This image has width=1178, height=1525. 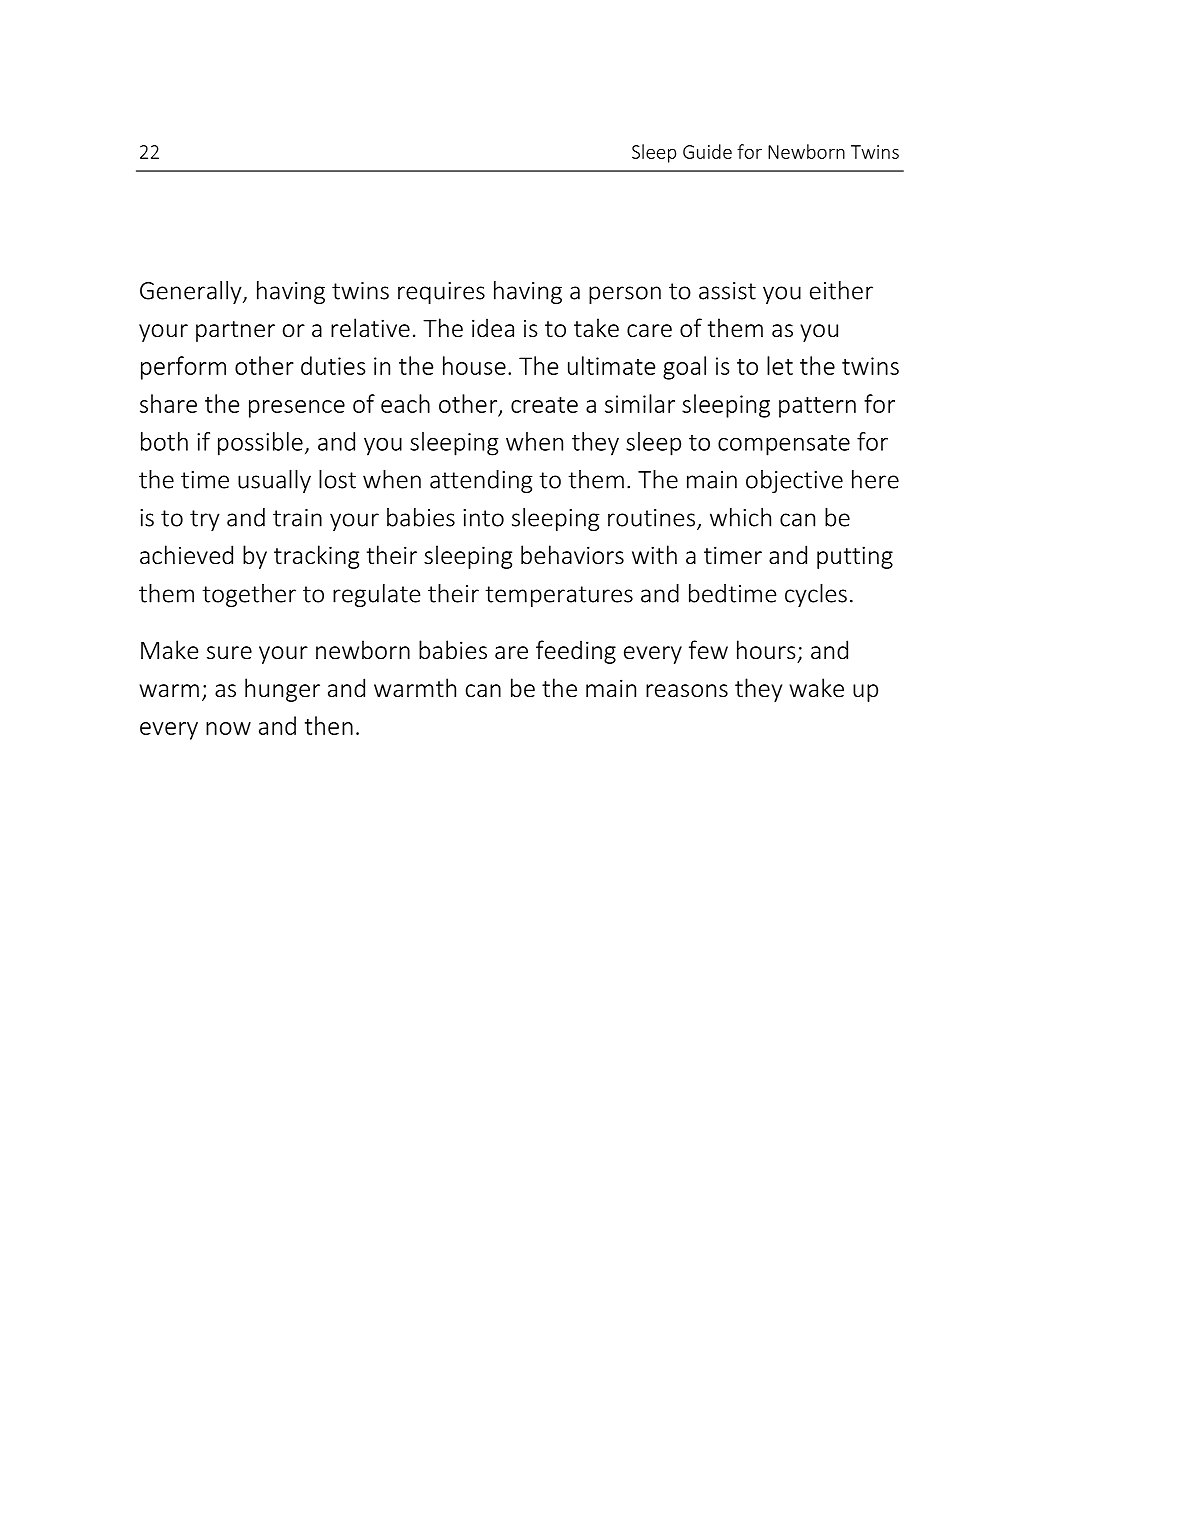 What do you see at coordinates (816, 595) in the image?
I see `cycles` at bounding box center [816, 595].
